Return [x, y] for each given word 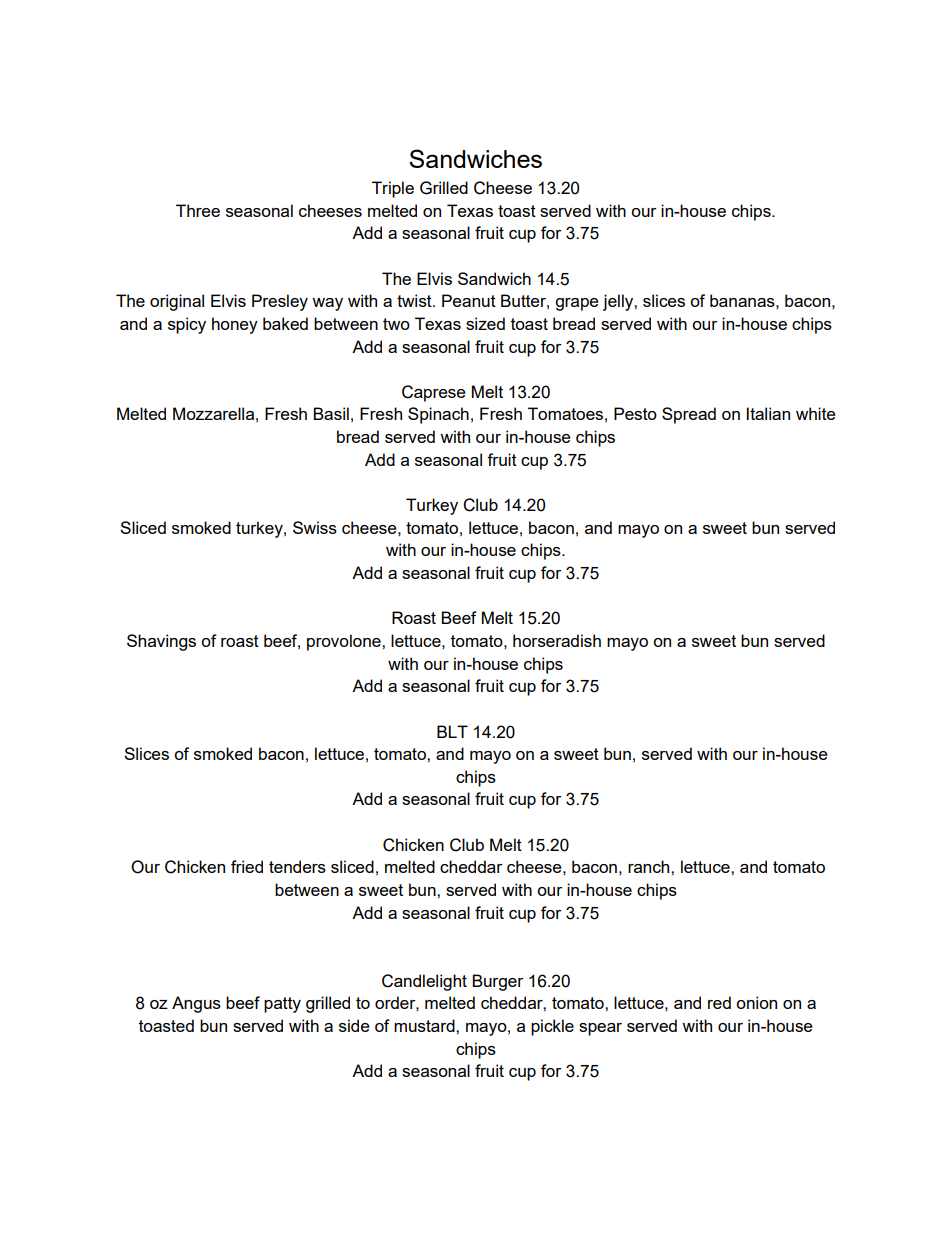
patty [282, 1005]
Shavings [161, 642]
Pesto [635, 413]
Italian [768, 413]
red [719, 1002]
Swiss [315, 527]
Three [198, 210]
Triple [393, 189]
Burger [497, 982]
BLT [452, 731]
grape [577, 304]
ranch [650, 866]
